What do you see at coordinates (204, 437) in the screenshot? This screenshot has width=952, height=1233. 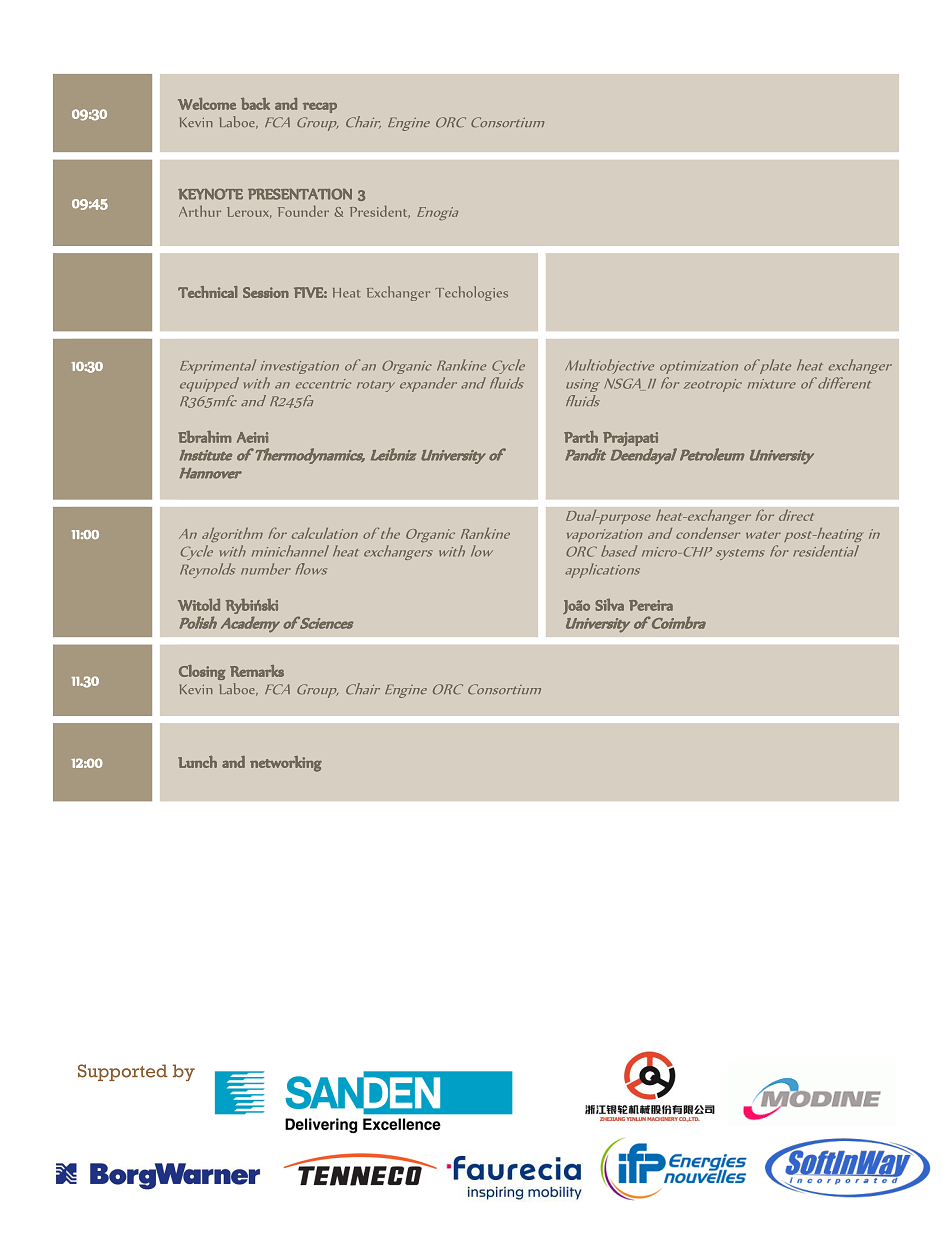 I see `Ebrahim` at bounding box center [204, 437].
